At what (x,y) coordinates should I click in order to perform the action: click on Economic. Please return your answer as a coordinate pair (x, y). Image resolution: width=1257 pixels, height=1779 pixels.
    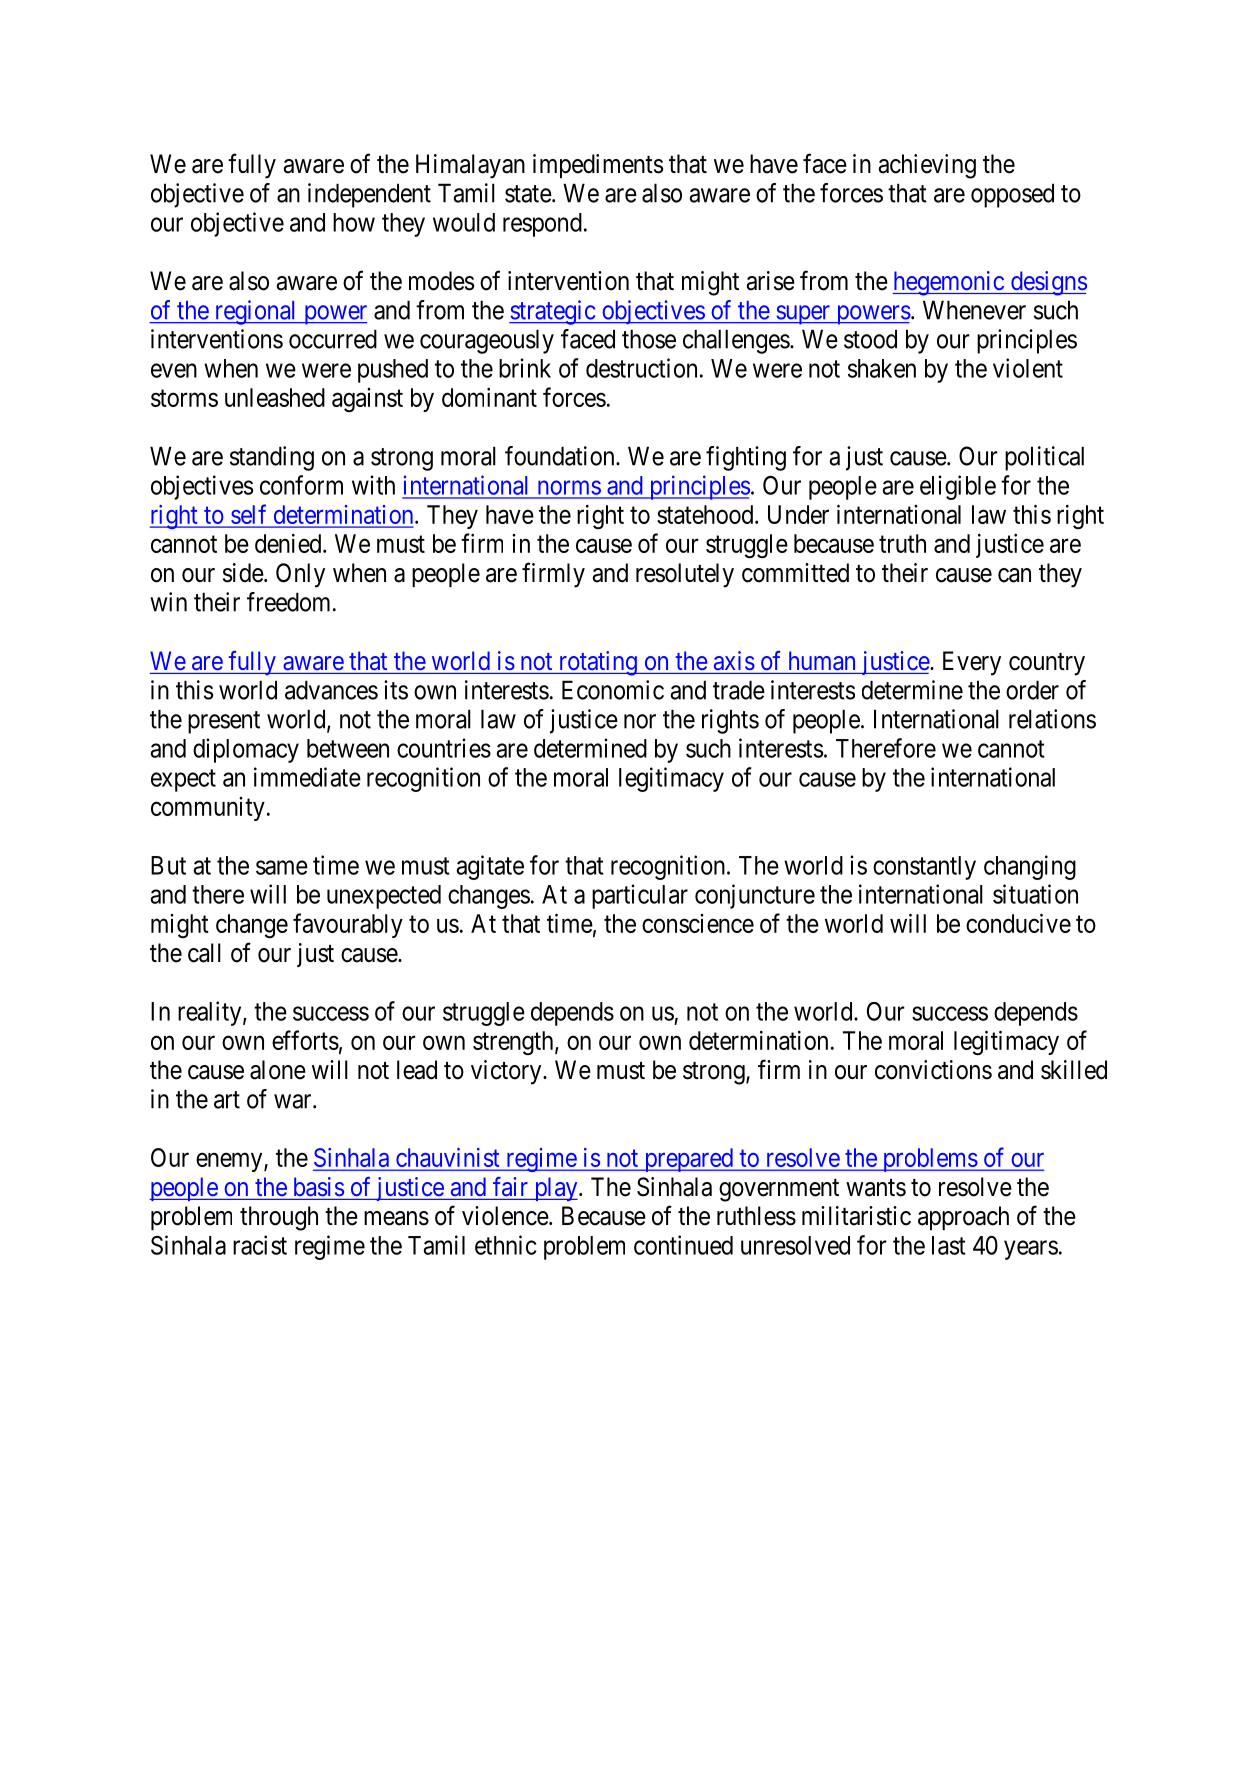
    Looking at the image, I should click on (613, 690).
